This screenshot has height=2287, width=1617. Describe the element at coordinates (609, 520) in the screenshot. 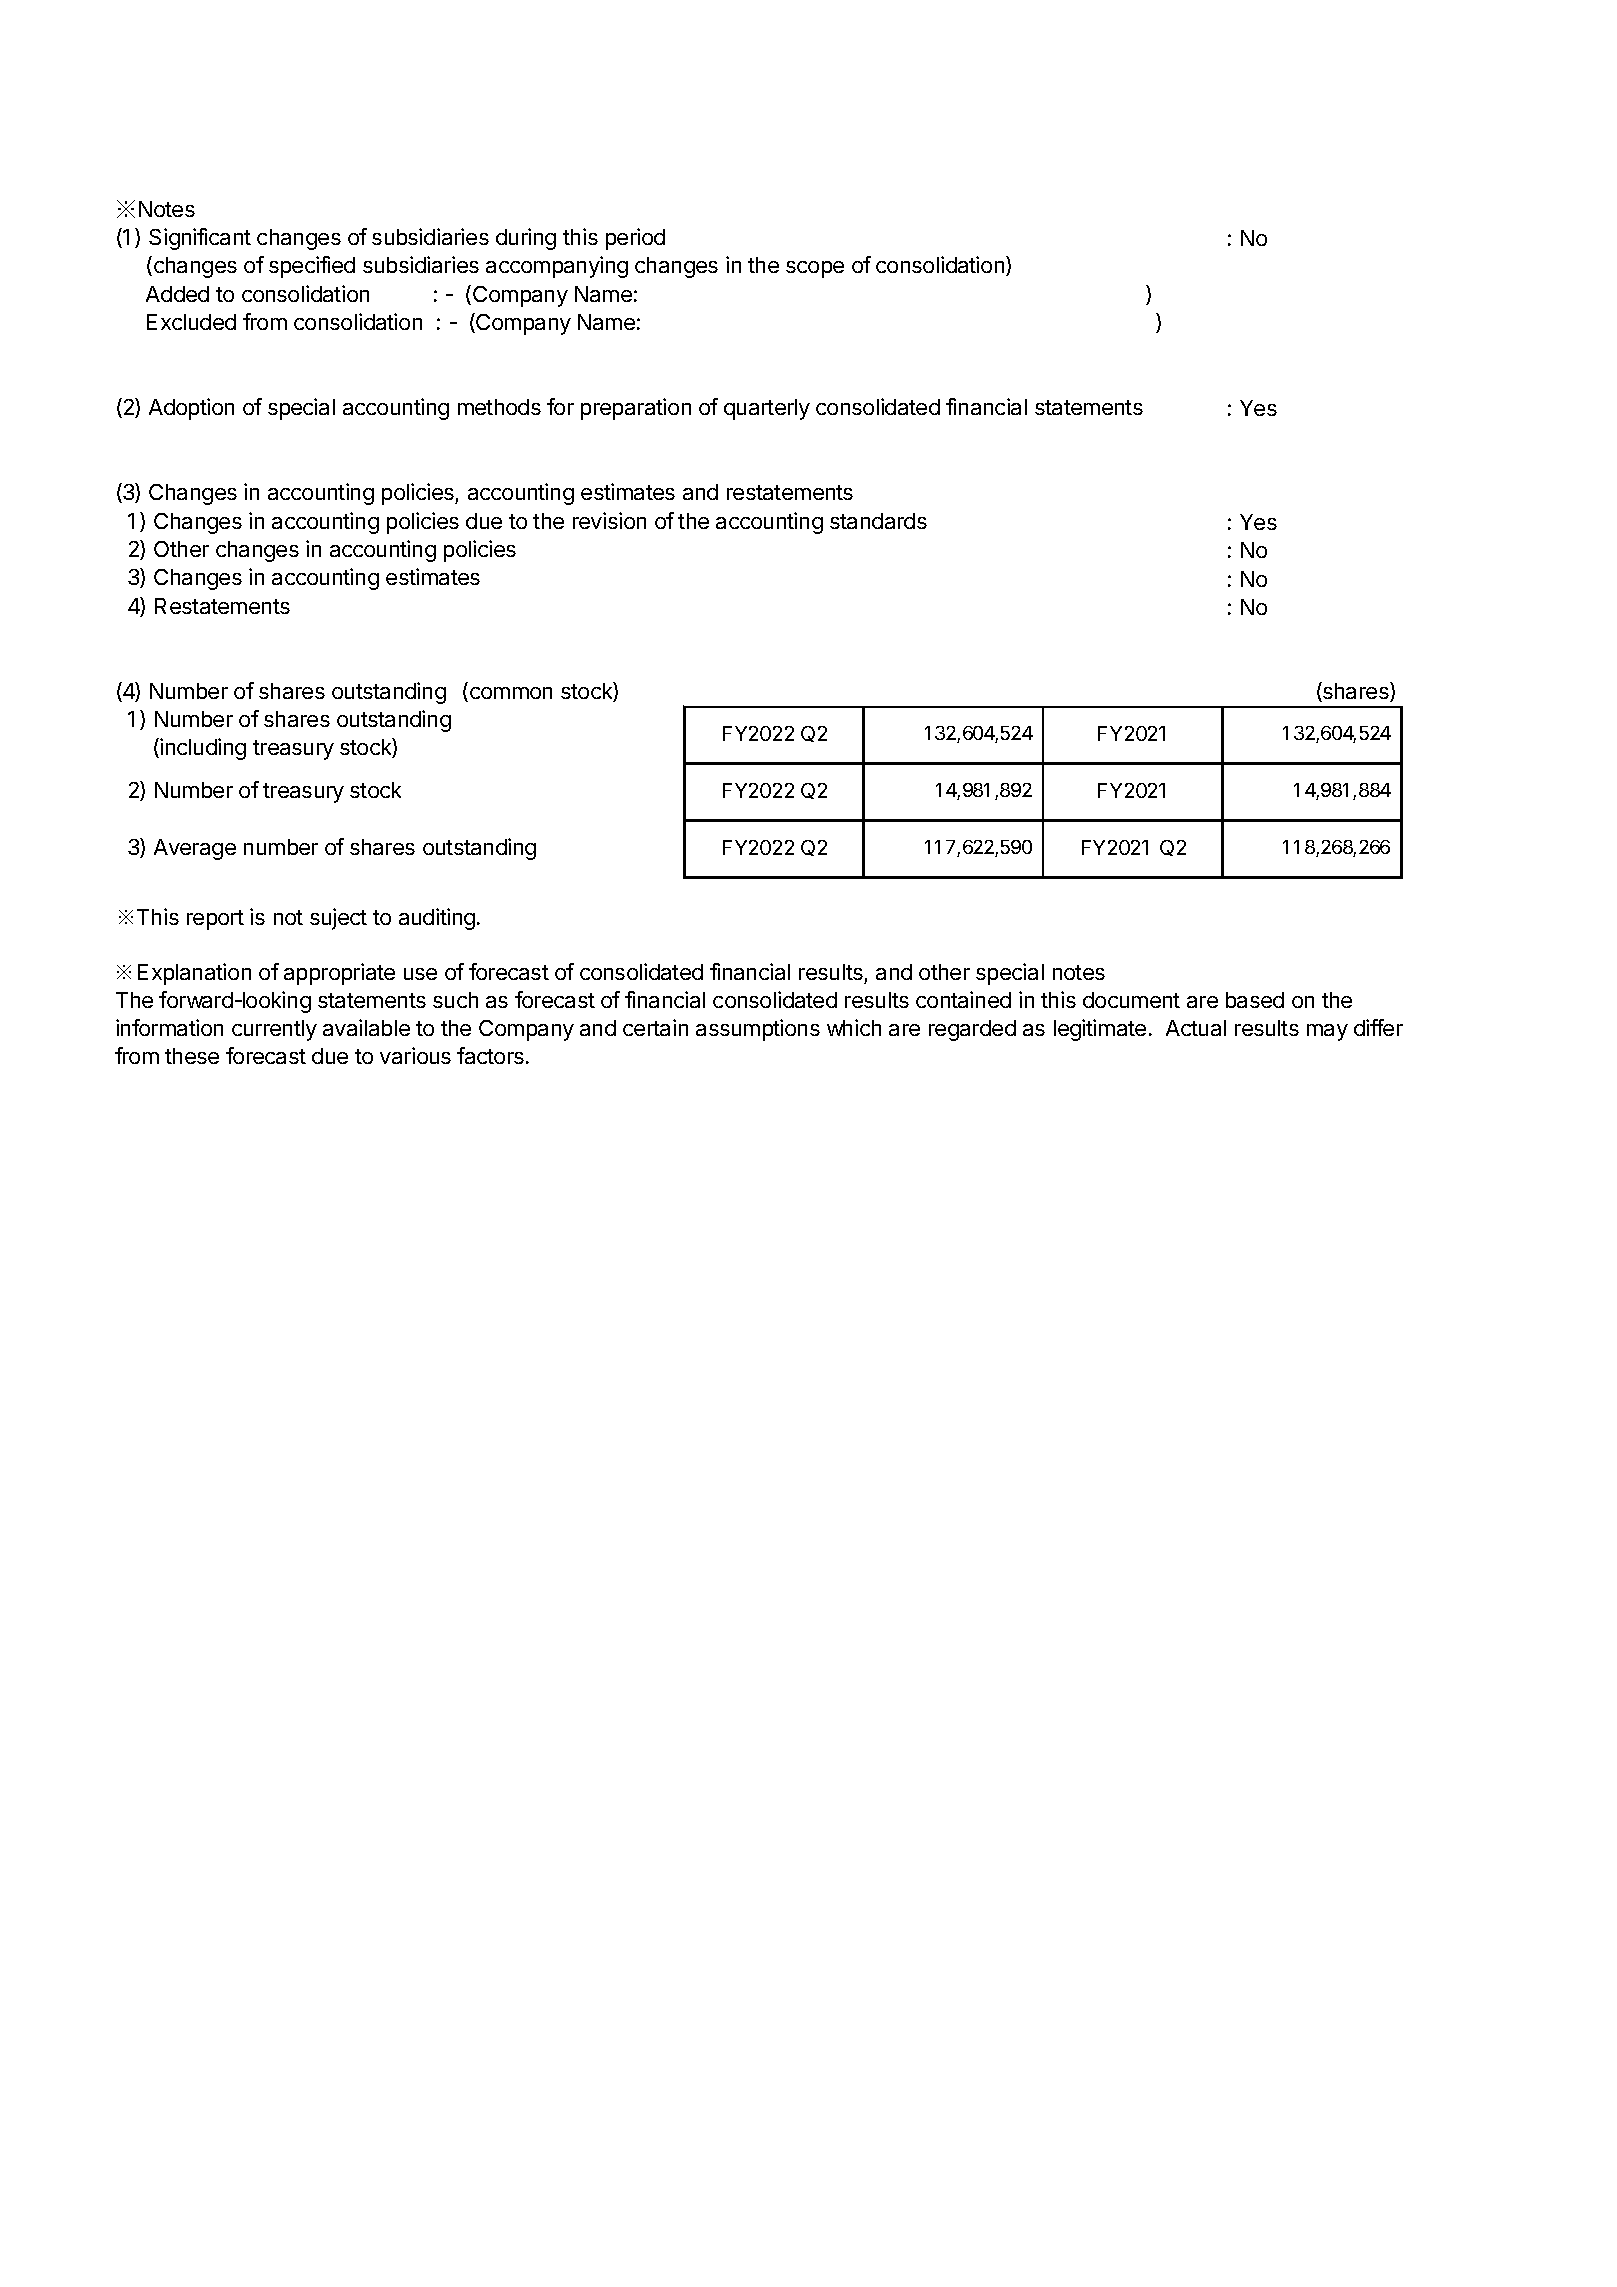

I see `revision` at that location.
